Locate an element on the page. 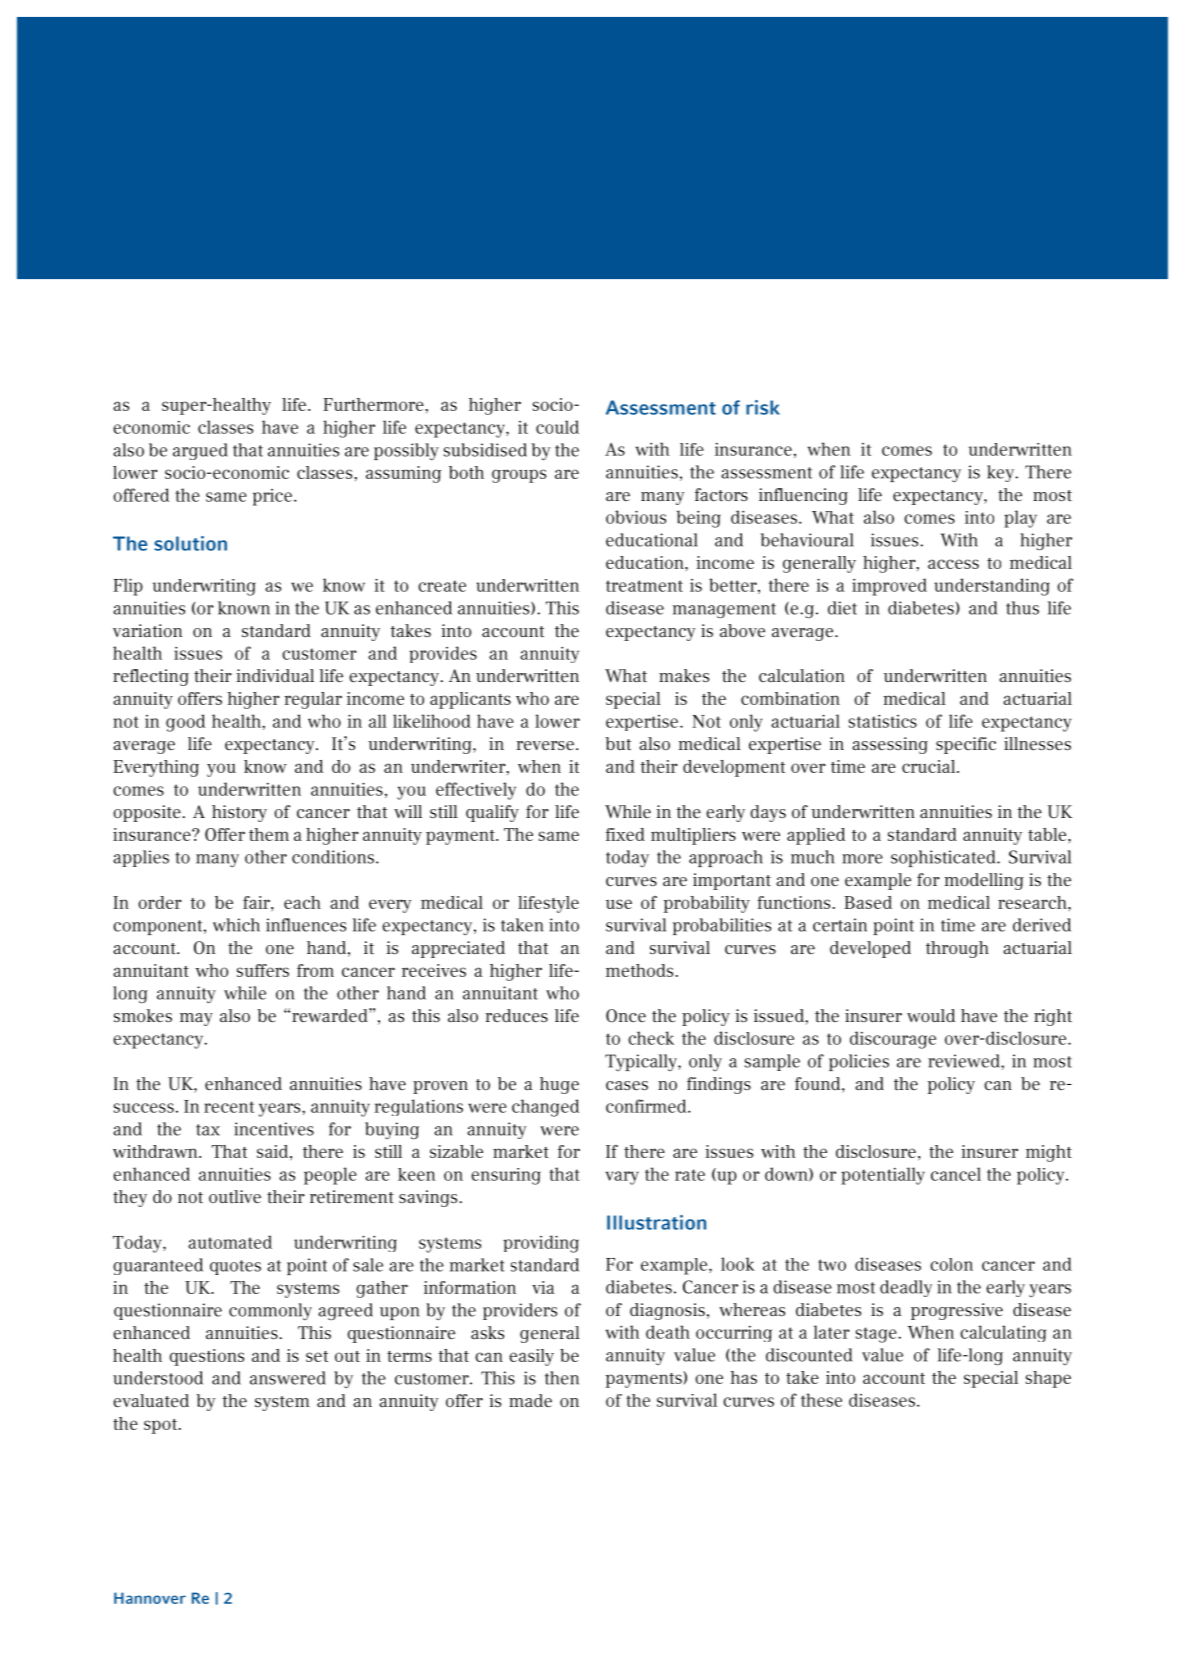 This document has width=1185, height=1675. key is located at coordinates (1002, 473).
